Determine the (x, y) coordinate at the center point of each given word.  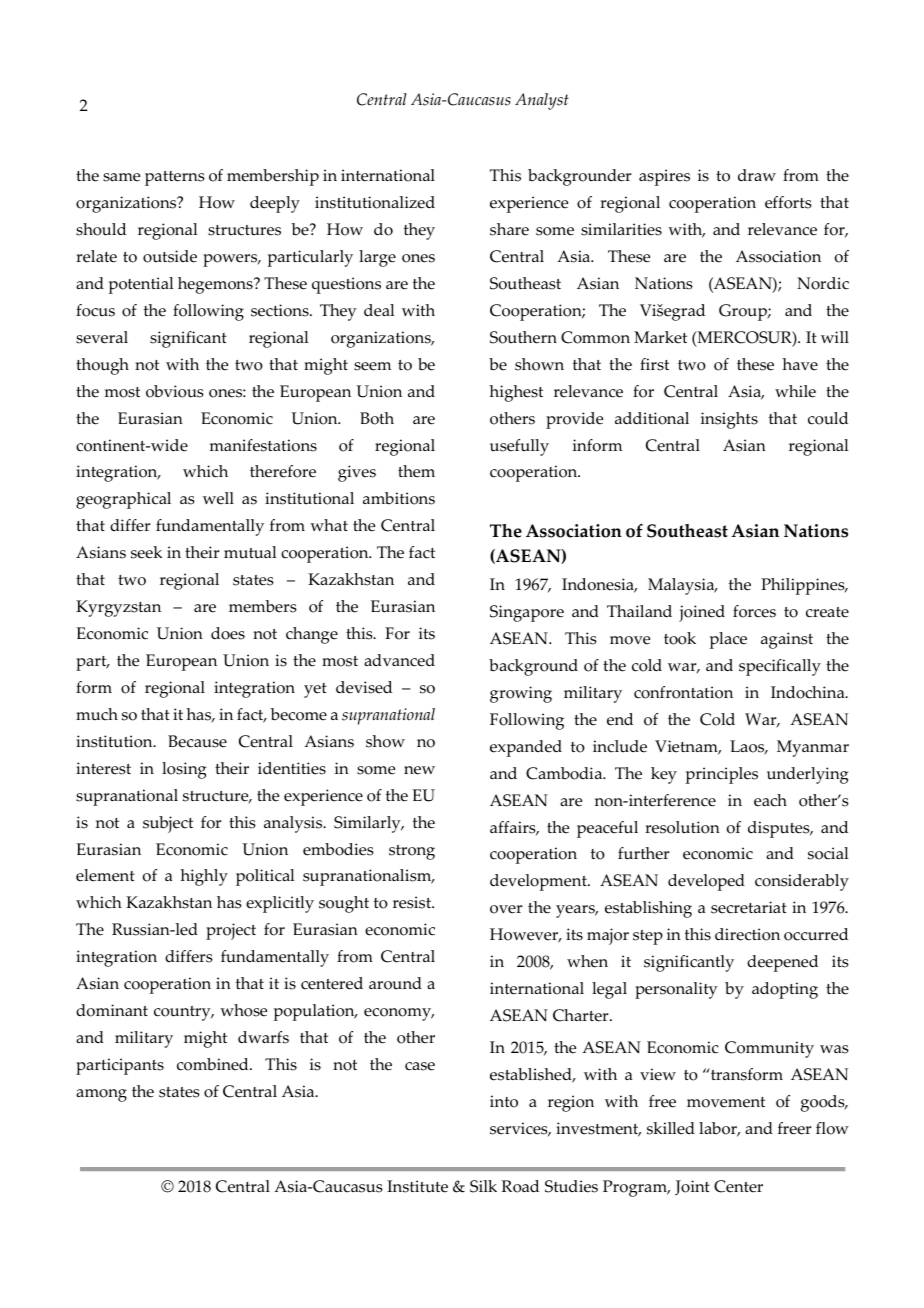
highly (204, 877)
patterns (175, 178)
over (506, 909)
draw (757, 175)
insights (729, 420)
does (228, 633)
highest (516, 393)
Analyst (542, 101)
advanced (399, 660)
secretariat (749, 907)
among (101, 1095)
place (728, 640)
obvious (175, 391)
